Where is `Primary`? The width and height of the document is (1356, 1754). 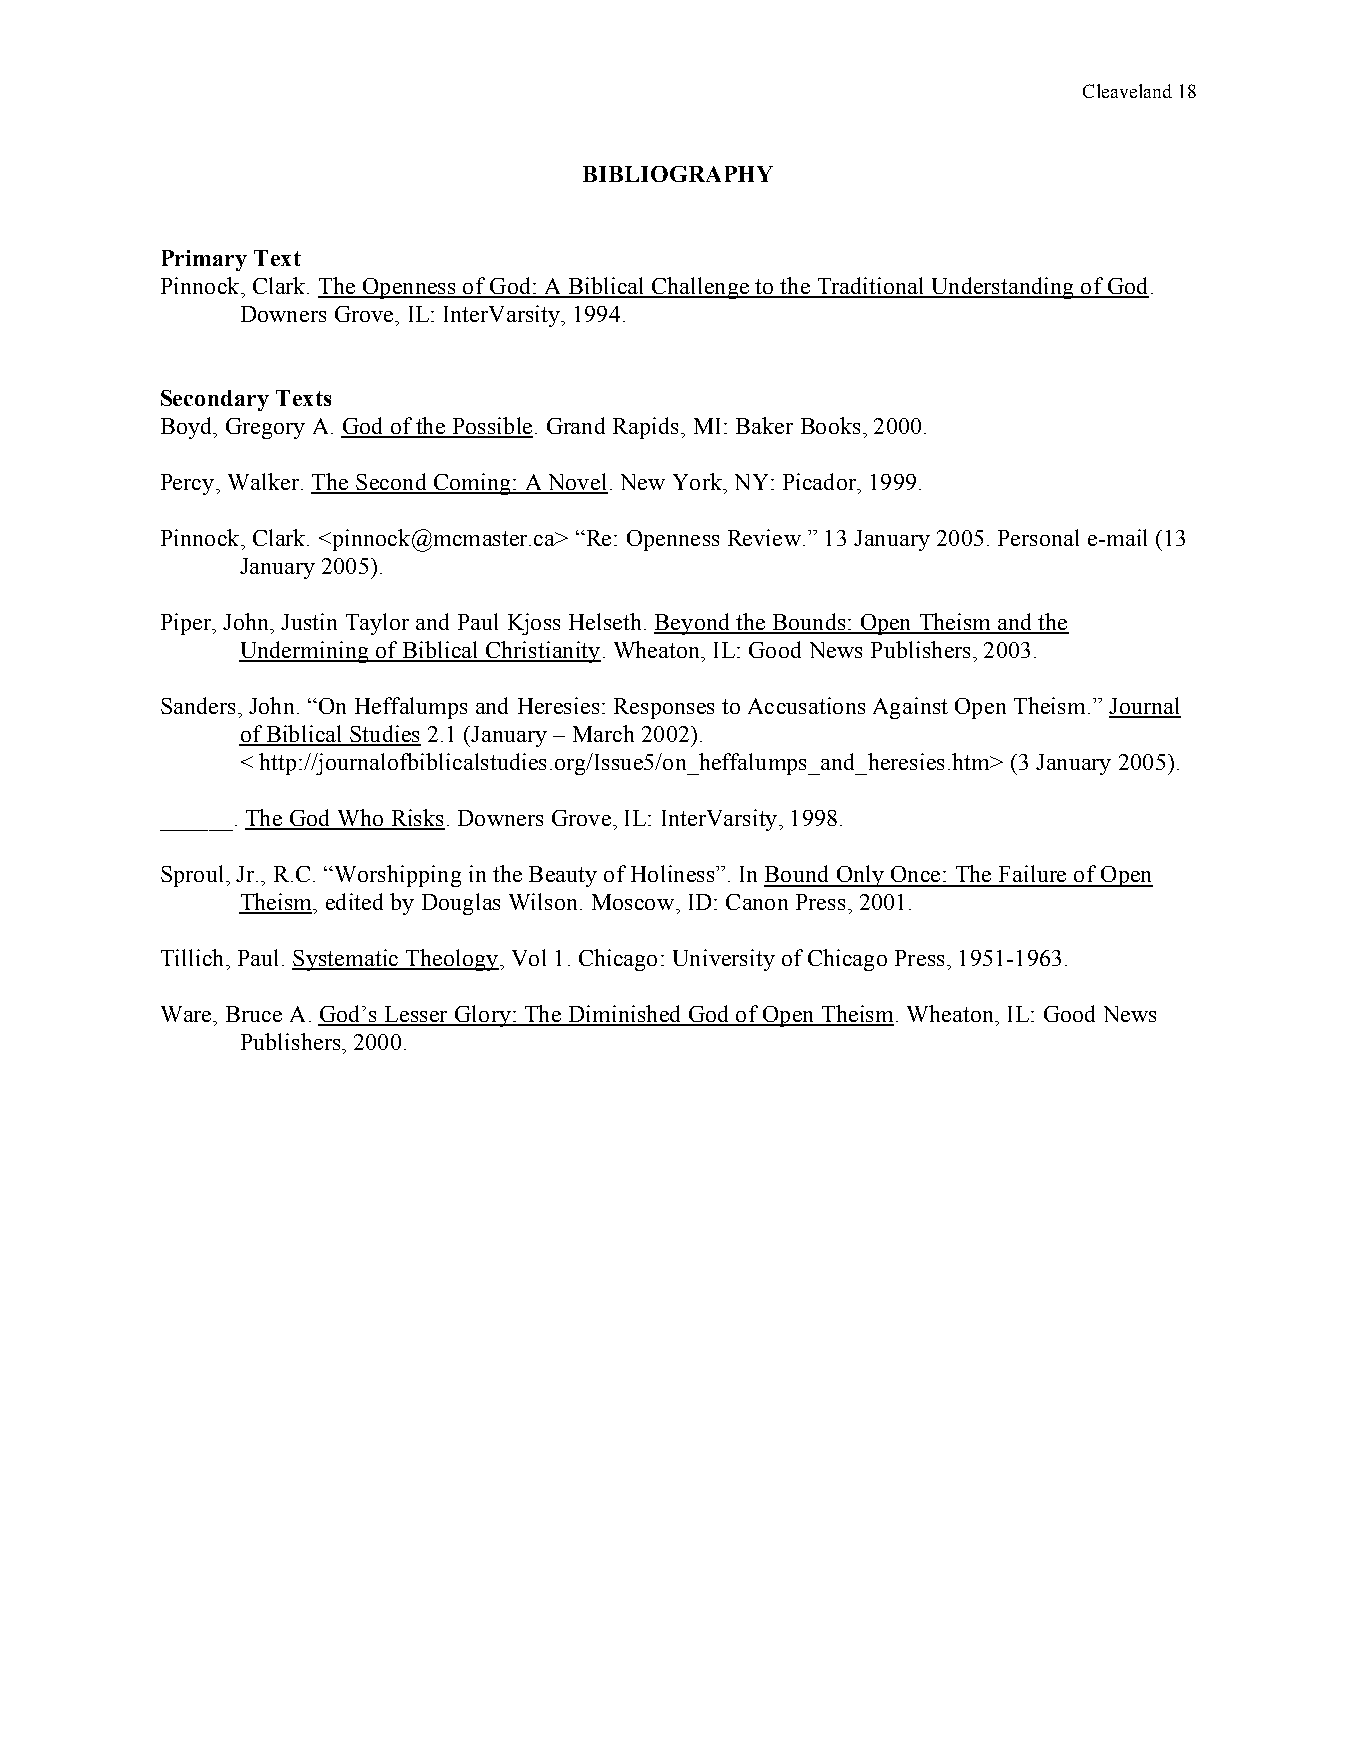 Primary is located at coordinates (204, 260).
